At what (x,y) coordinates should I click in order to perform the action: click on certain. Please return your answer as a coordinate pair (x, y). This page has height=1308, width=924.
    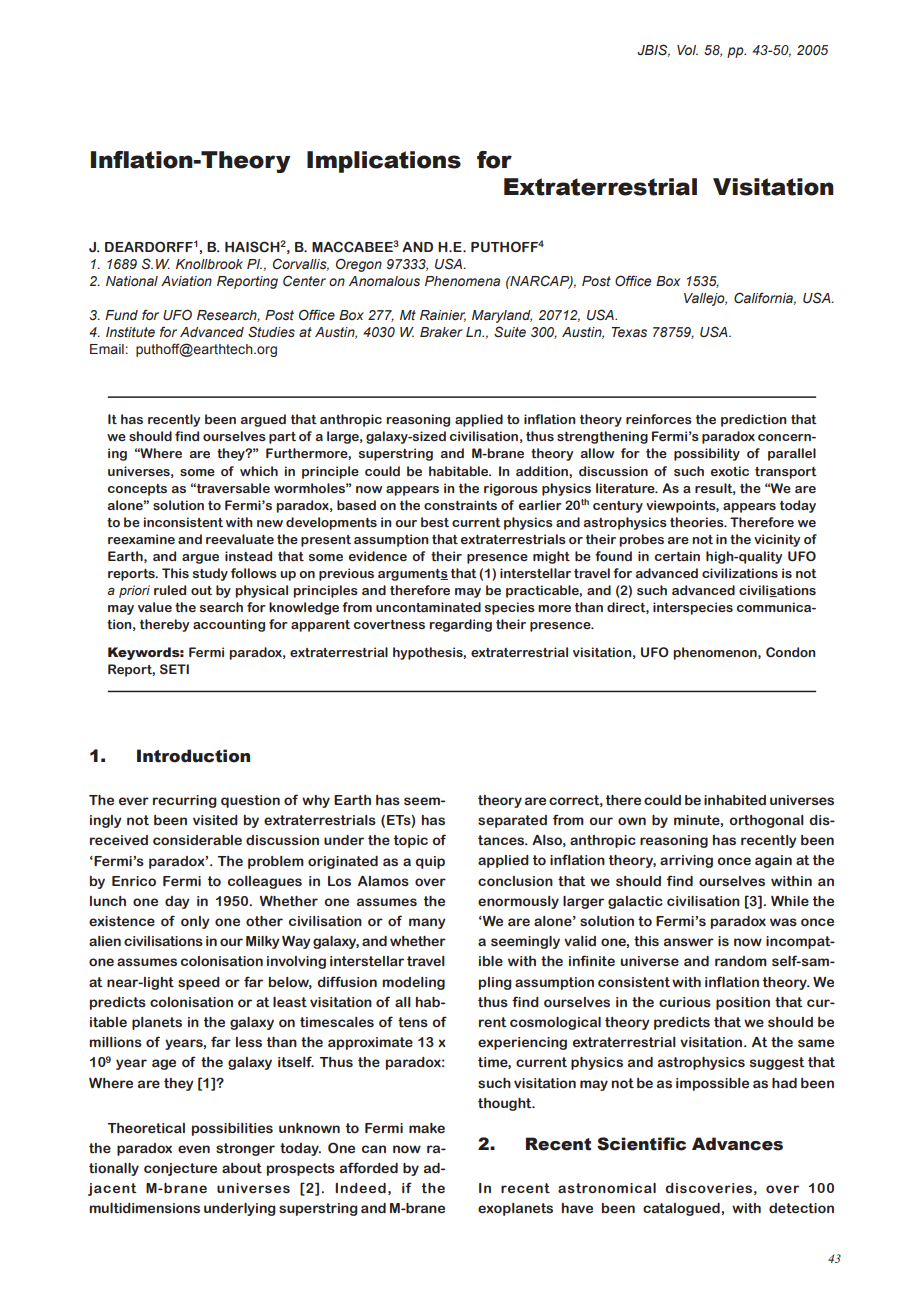
    Looking at the image, I should click on (677, 556).
